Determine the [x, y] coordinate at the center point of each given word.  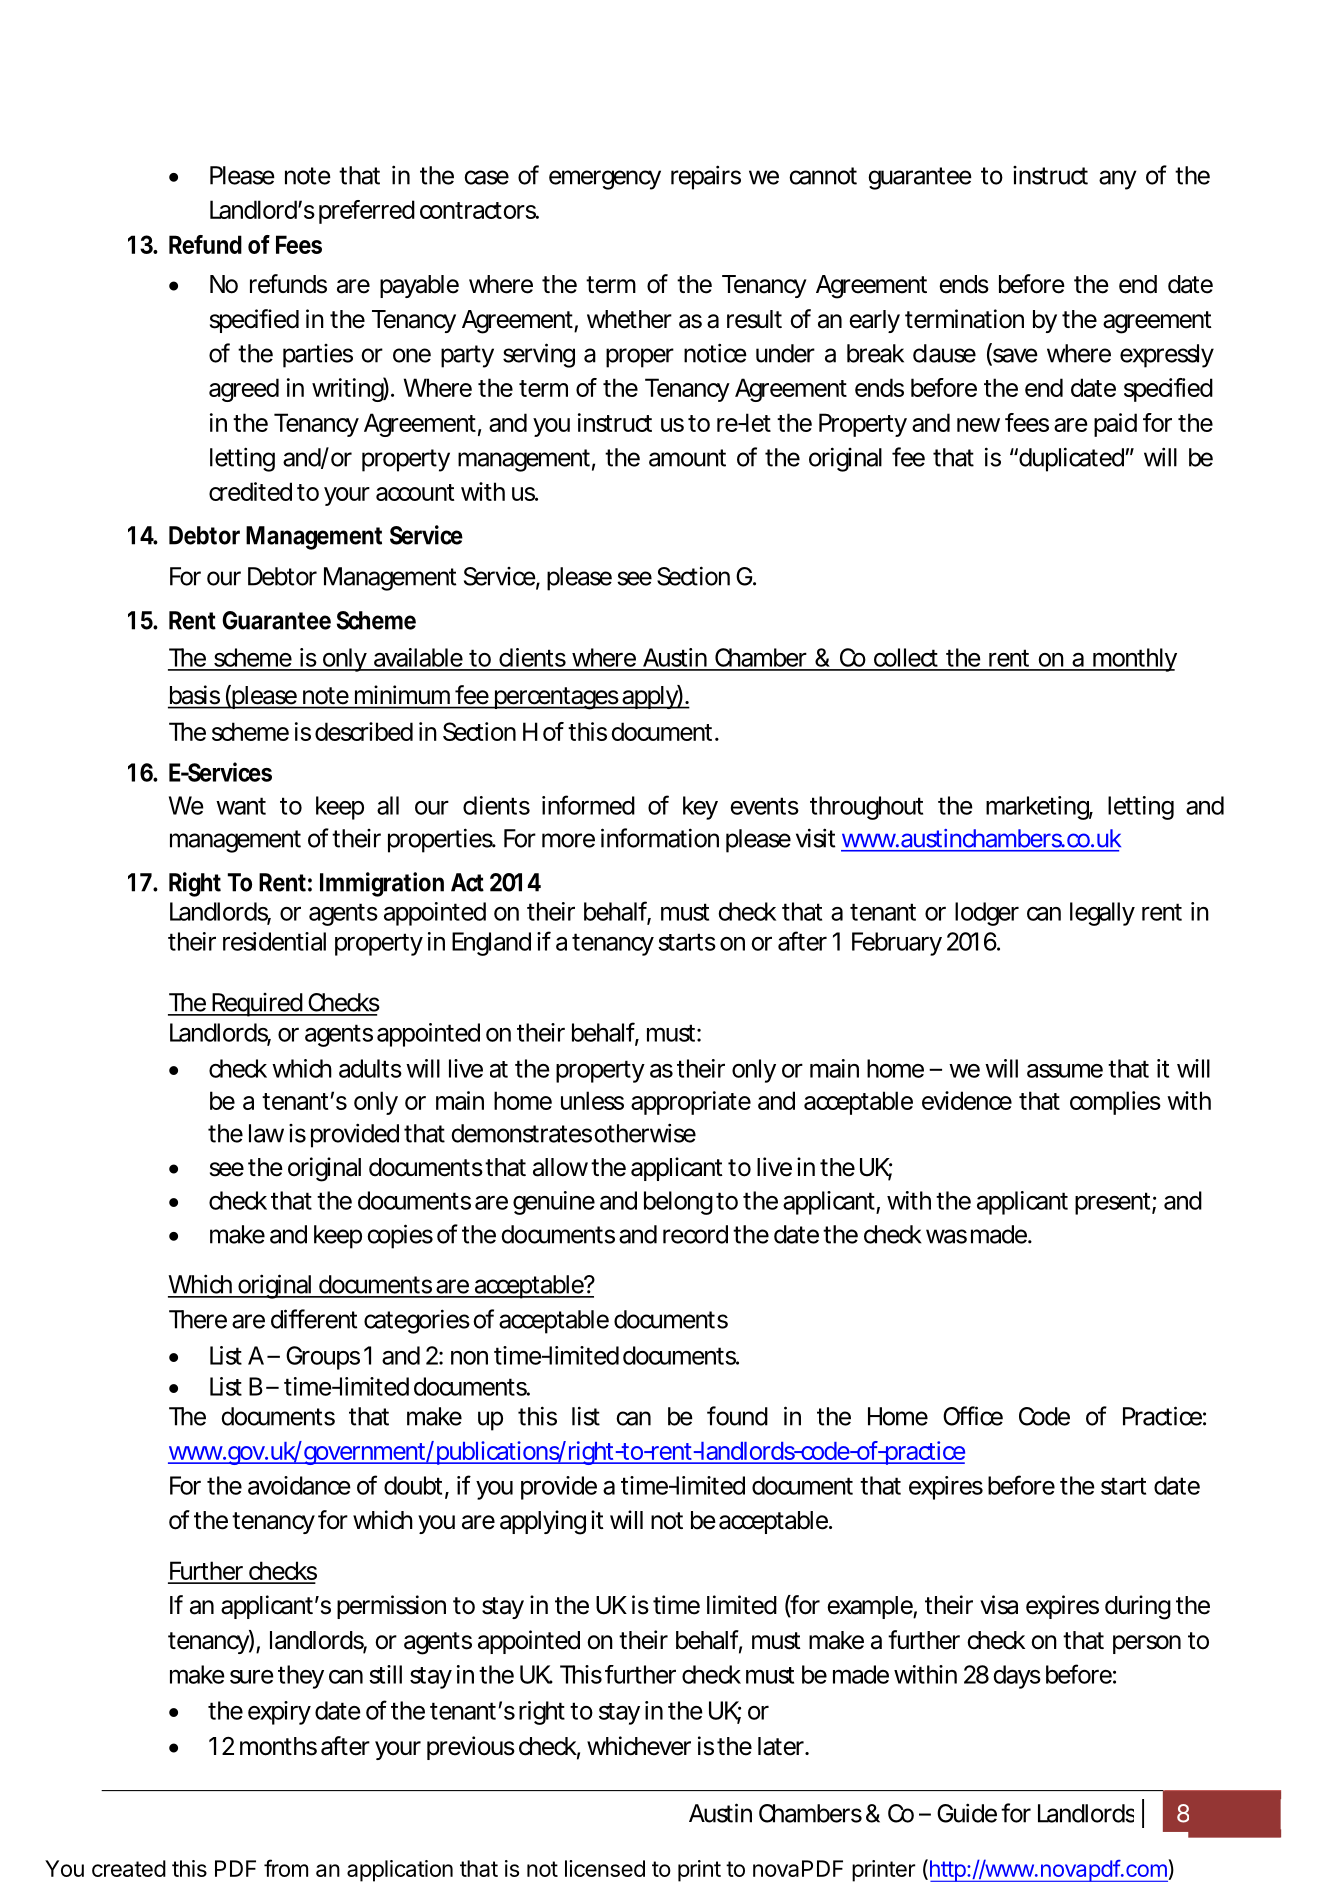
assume [1065, 1070]
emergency [605, 180]
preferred [367, 212]
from [286, 1868]
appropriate [691, 1103]
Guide [969, 1813]
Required [258, 1005]
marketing [1039, 808]
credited [250, 491]
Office [973, 1416]
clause [944, 353]
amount [687, 458]
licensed [605, 1868]
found [737, 1416]
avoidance [299, 1485]
